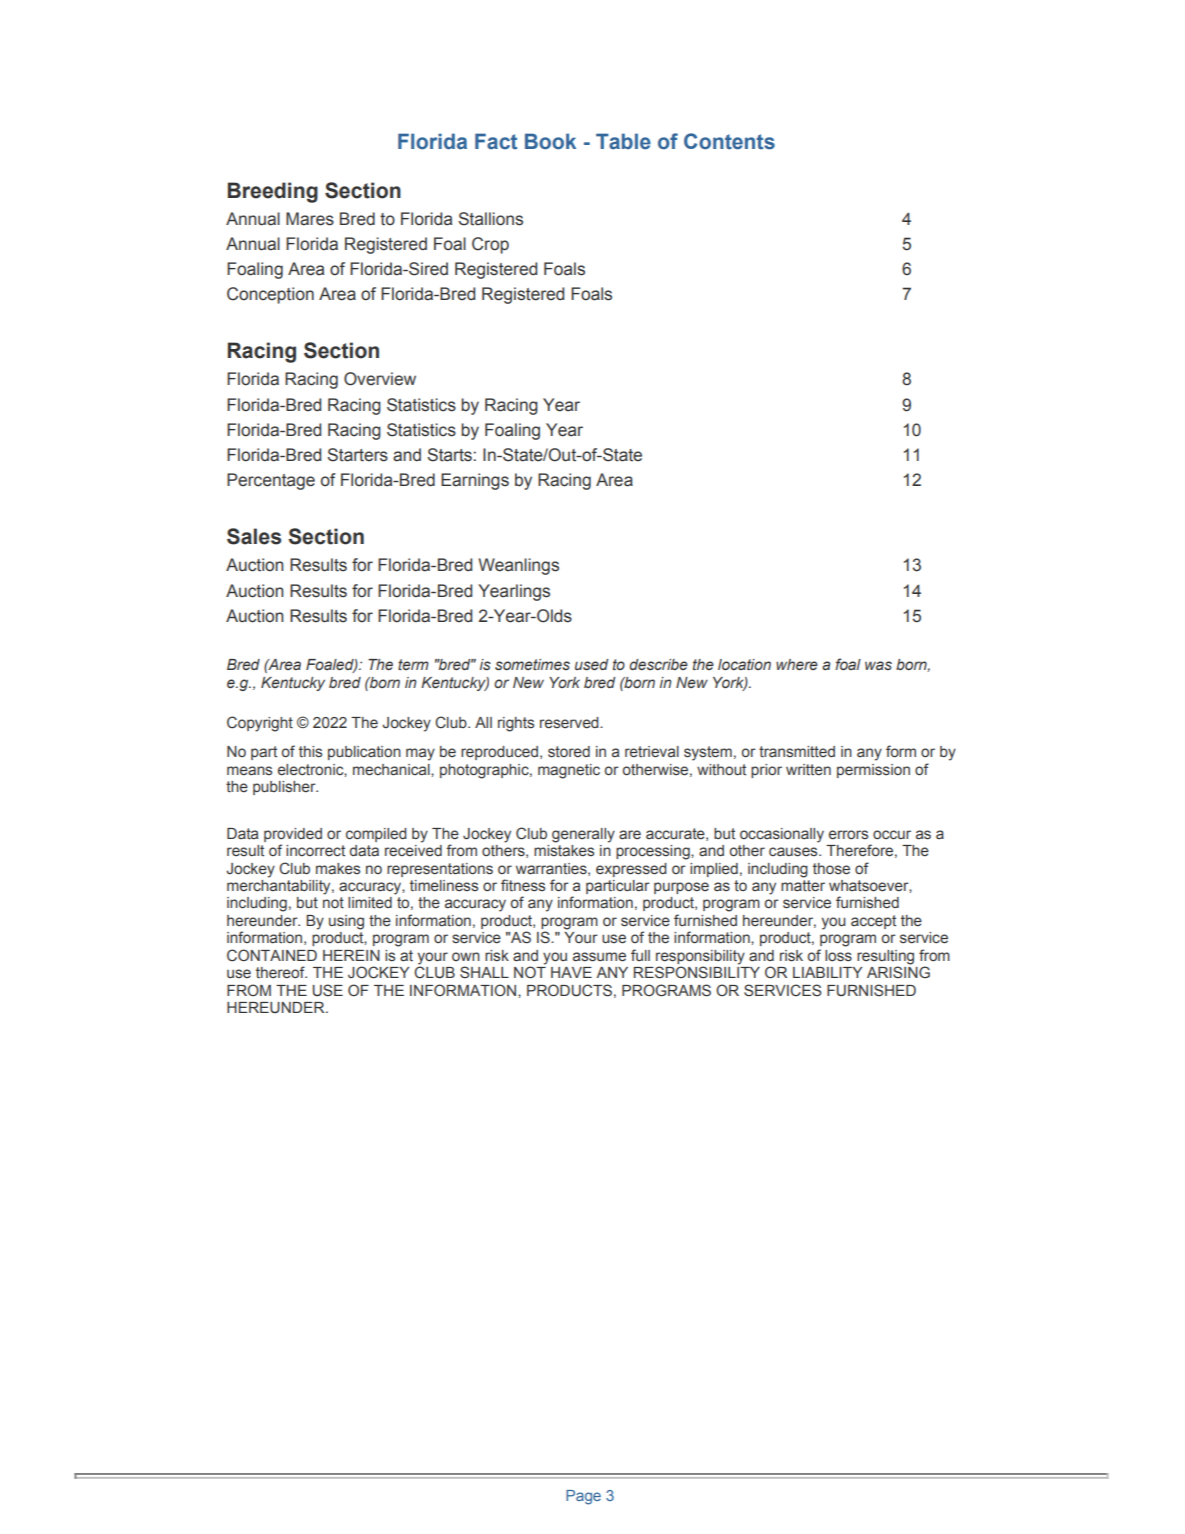 This page has width=1185, height=1534. Describe the element at coordinates (591, 665) in the page. I see `used` at that location.
